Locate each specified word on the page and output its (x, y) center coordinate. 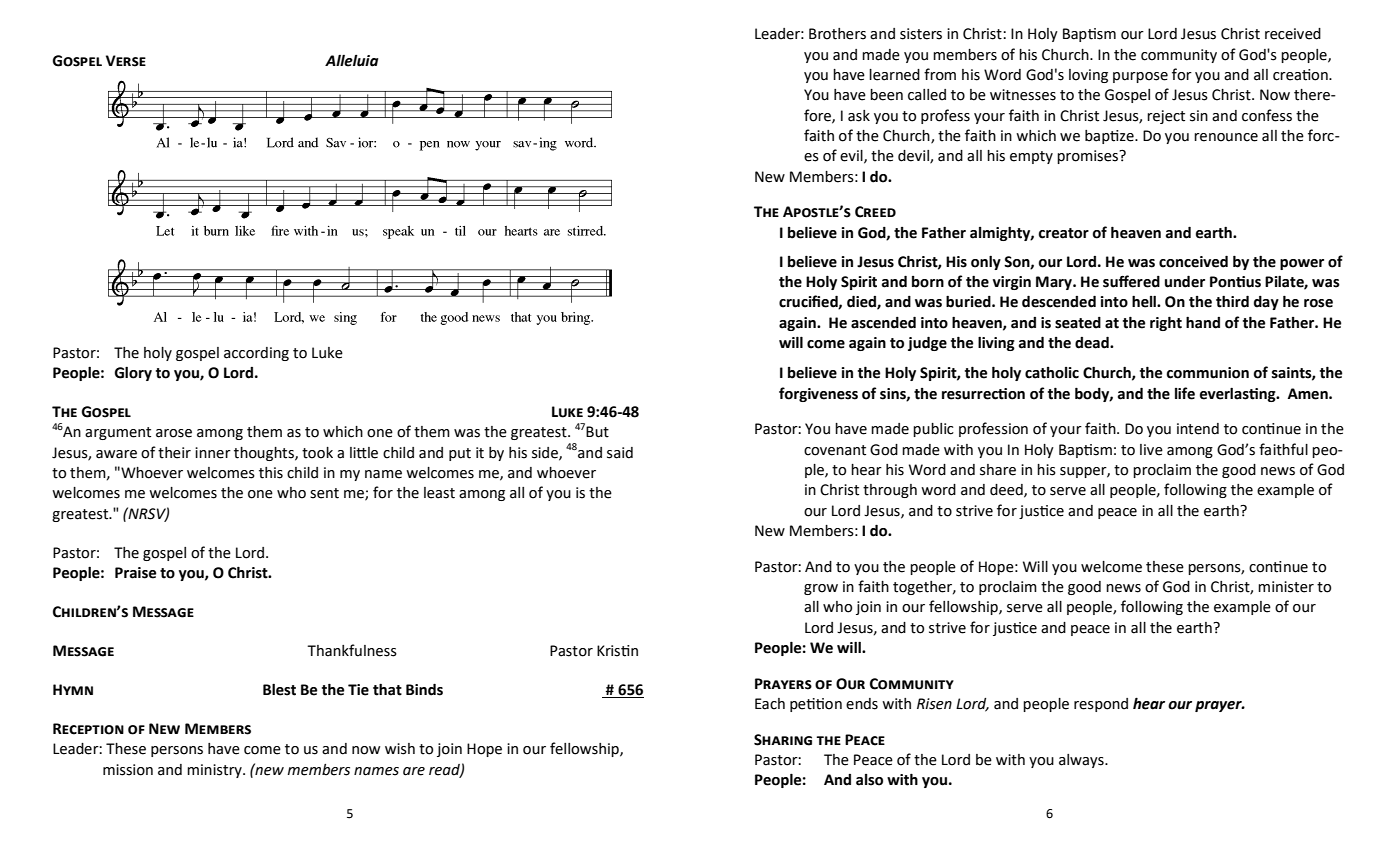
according (256, 354)
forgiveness (818, 394)
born (928, 282)
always (1082, 761)
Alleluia (351, 61)
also (869, 780)
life (1185, 393)
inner (213, 453)
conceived (1193, 261)
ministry (215, 771)
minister (1286, 587)
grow (821, 589)
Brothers (837, 34)
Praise (135, 573)
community (1179, 56)
